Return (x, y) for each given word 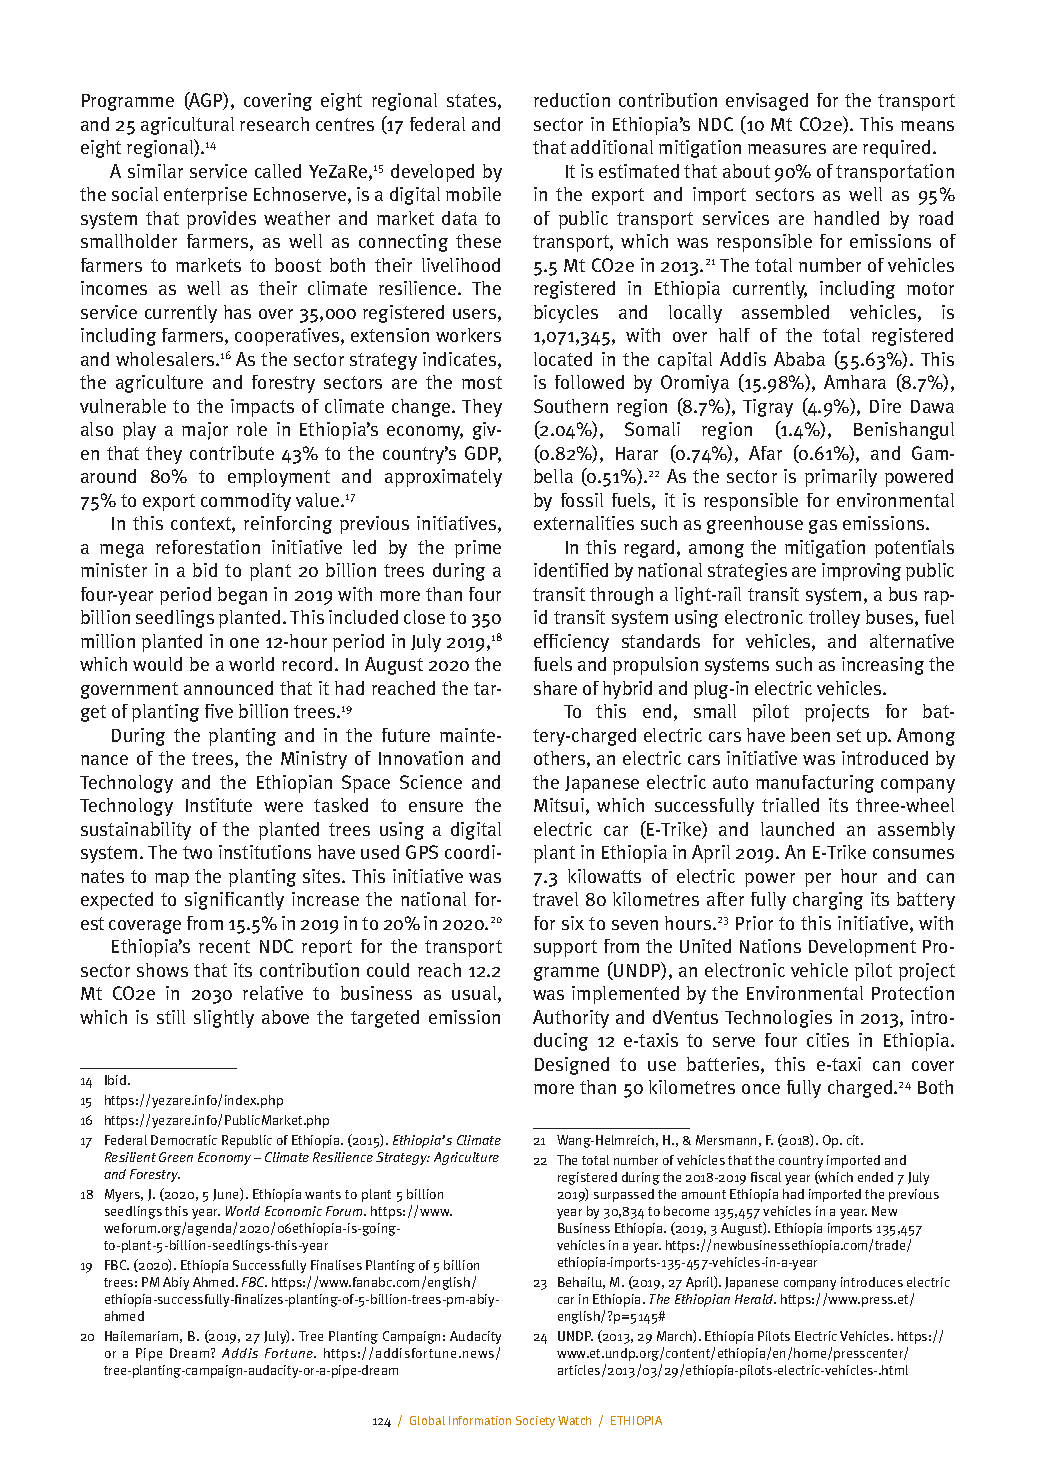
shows (162, 970)
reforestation (208, 547)
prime (478, 549)
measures (787, 149)
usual (475, 994)
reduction (572, 100)
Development (862, 948)
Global (427, 1420)
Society (535, 1422)
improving (861, 572)
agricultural (187, 126)
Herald (755, 1299)
